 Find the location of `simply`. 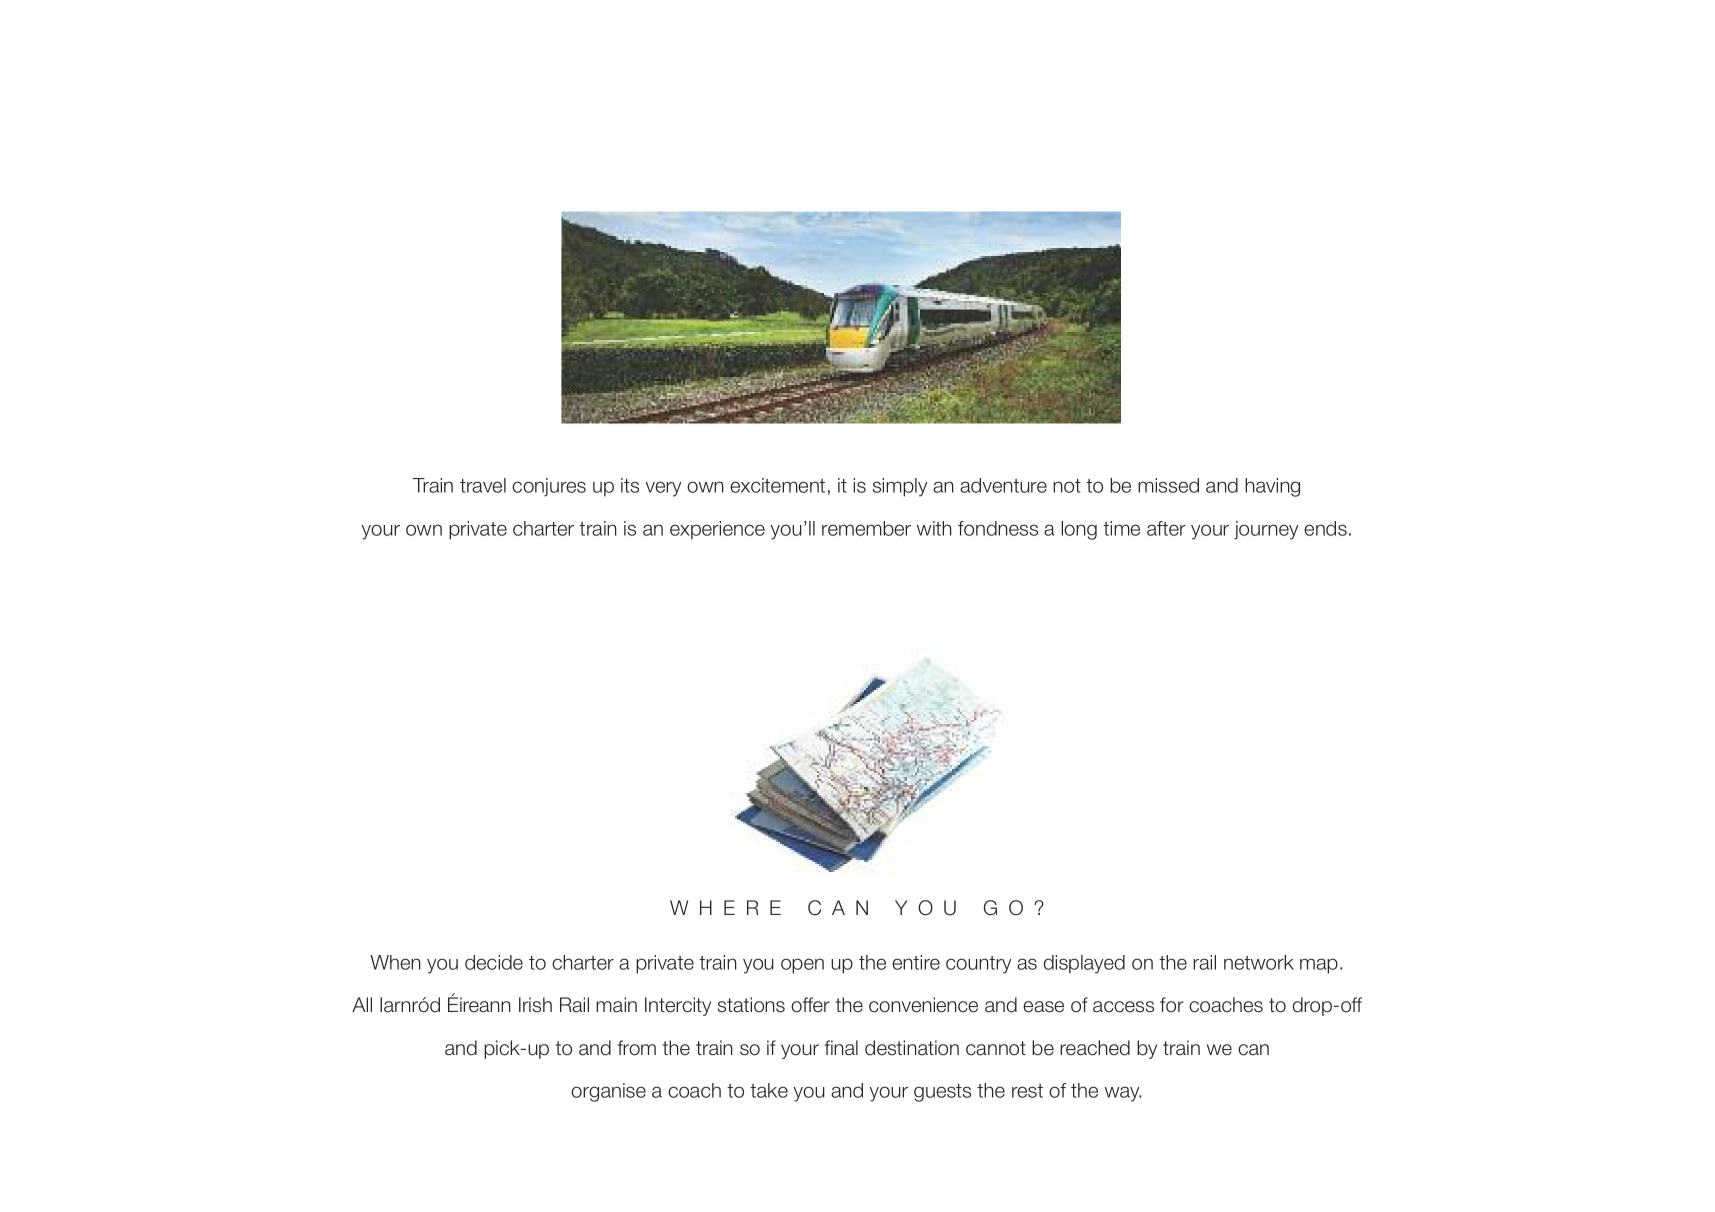

simply is located at coordinates (899, 487).
